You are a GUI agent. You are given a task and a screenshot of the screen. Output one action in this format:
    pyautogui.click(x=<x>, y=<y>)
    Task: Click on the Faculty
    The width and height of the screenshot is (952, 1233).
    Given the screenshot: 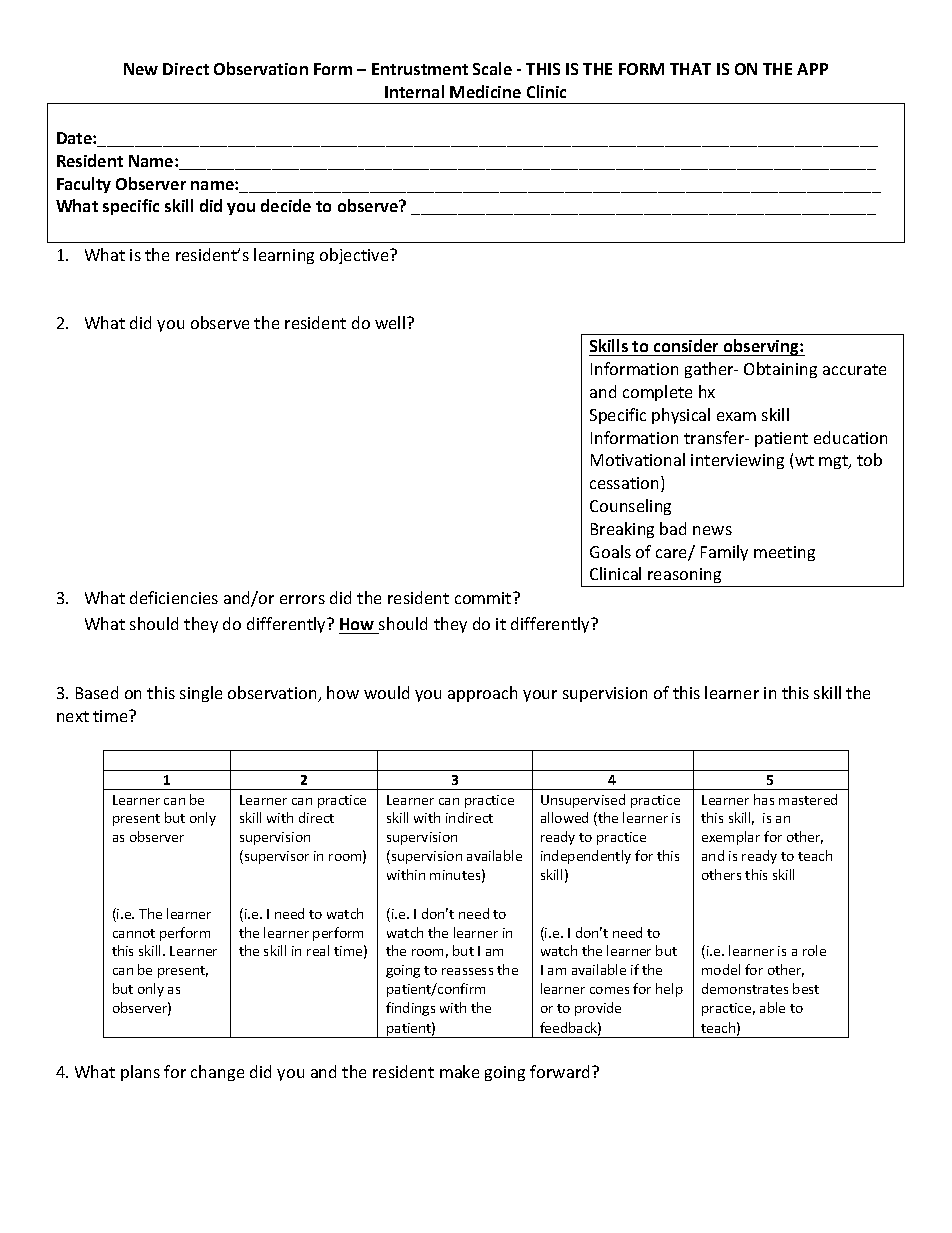 What is the action you would take?
    pyautogui.click(x=84, y=185)
